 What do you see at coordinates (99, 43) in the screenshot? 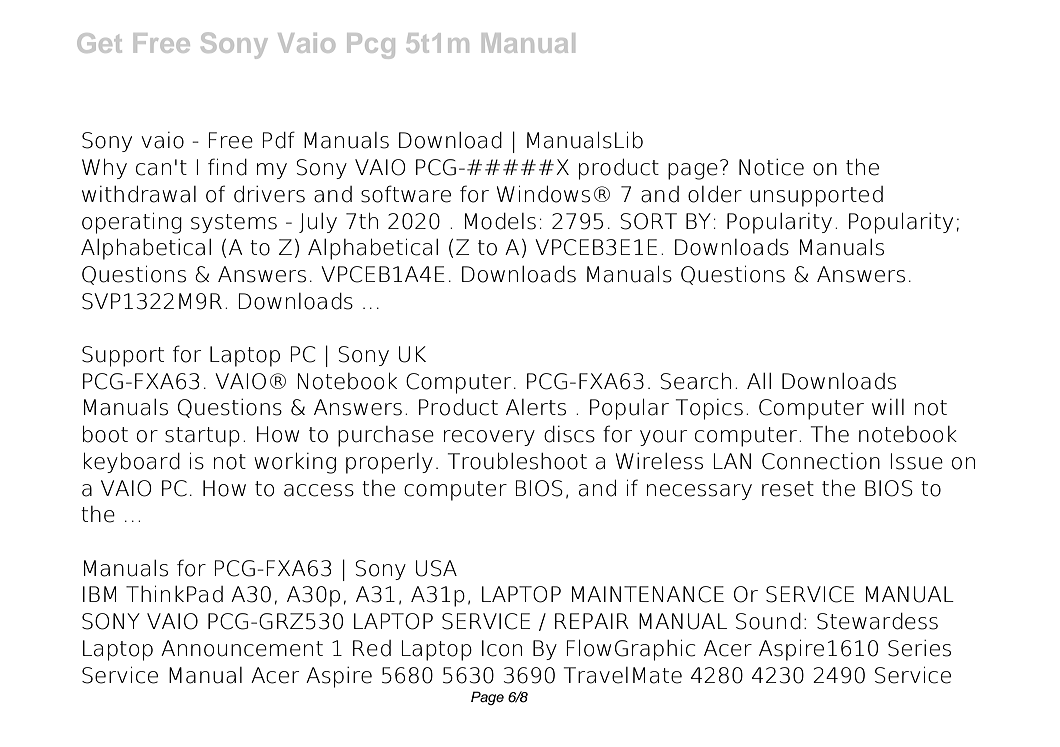
I see `Get` at bounding box center [99, 43].
